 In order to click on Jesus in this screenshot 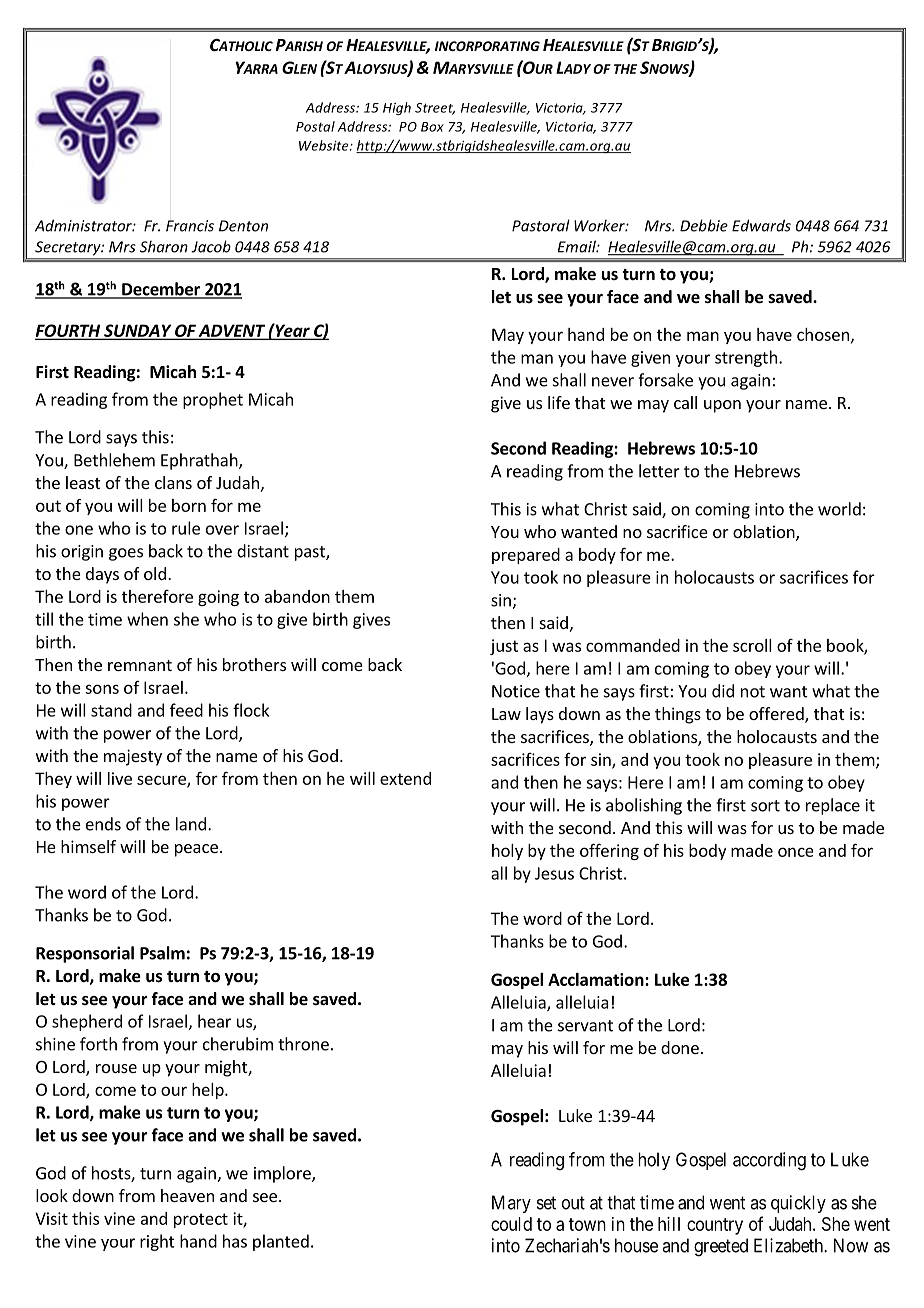, I will do `click(554, 873)`.
